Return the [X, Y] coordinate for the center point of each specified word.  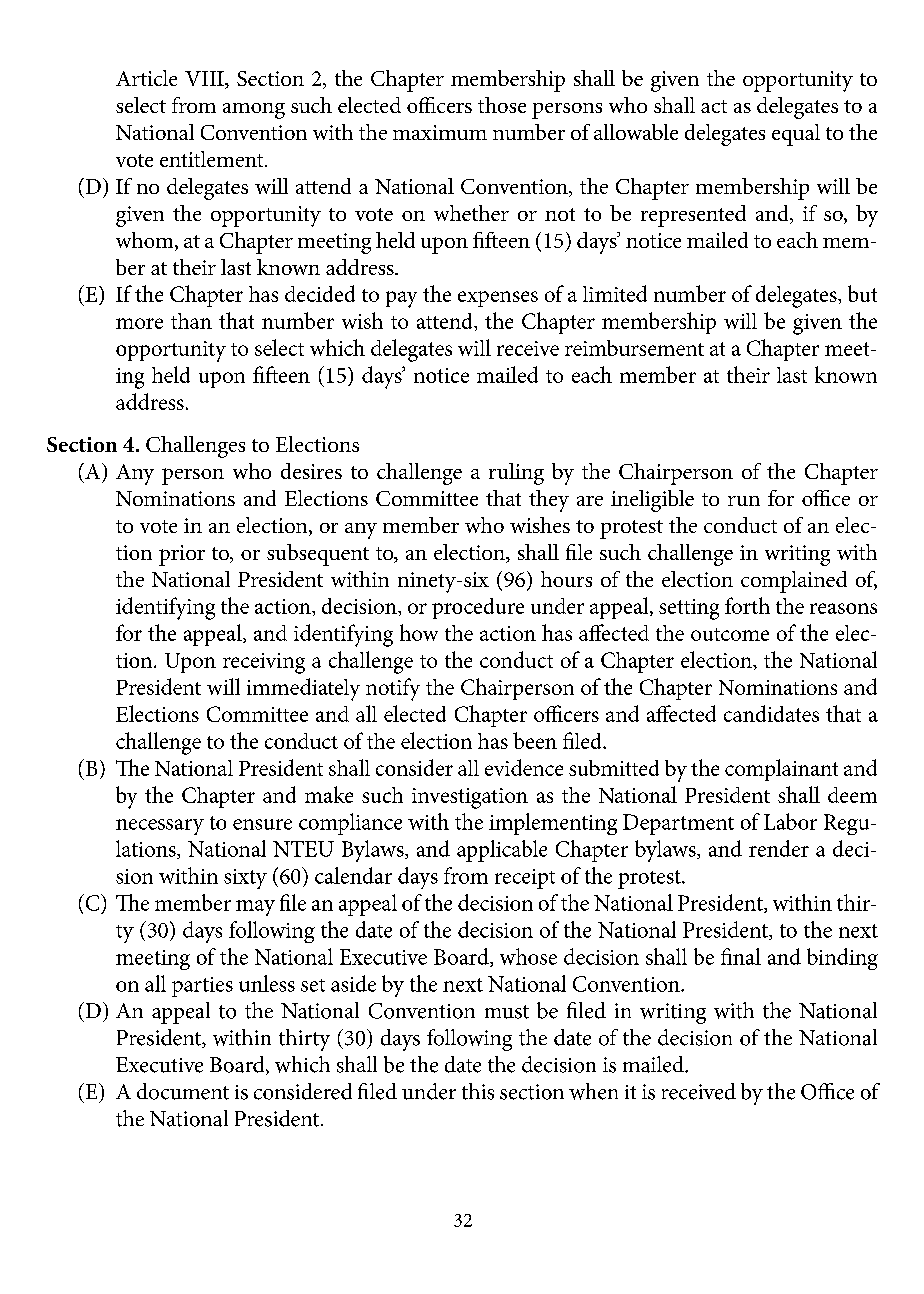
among [254, 111]
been [535, 740]
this [478, 1091]
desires [311, 471]
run [744, 501]
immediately [303, 689]
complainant [781, 770]
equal [796, 135]
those [502, 105]
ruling [516, 474]
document [183, 1091]
